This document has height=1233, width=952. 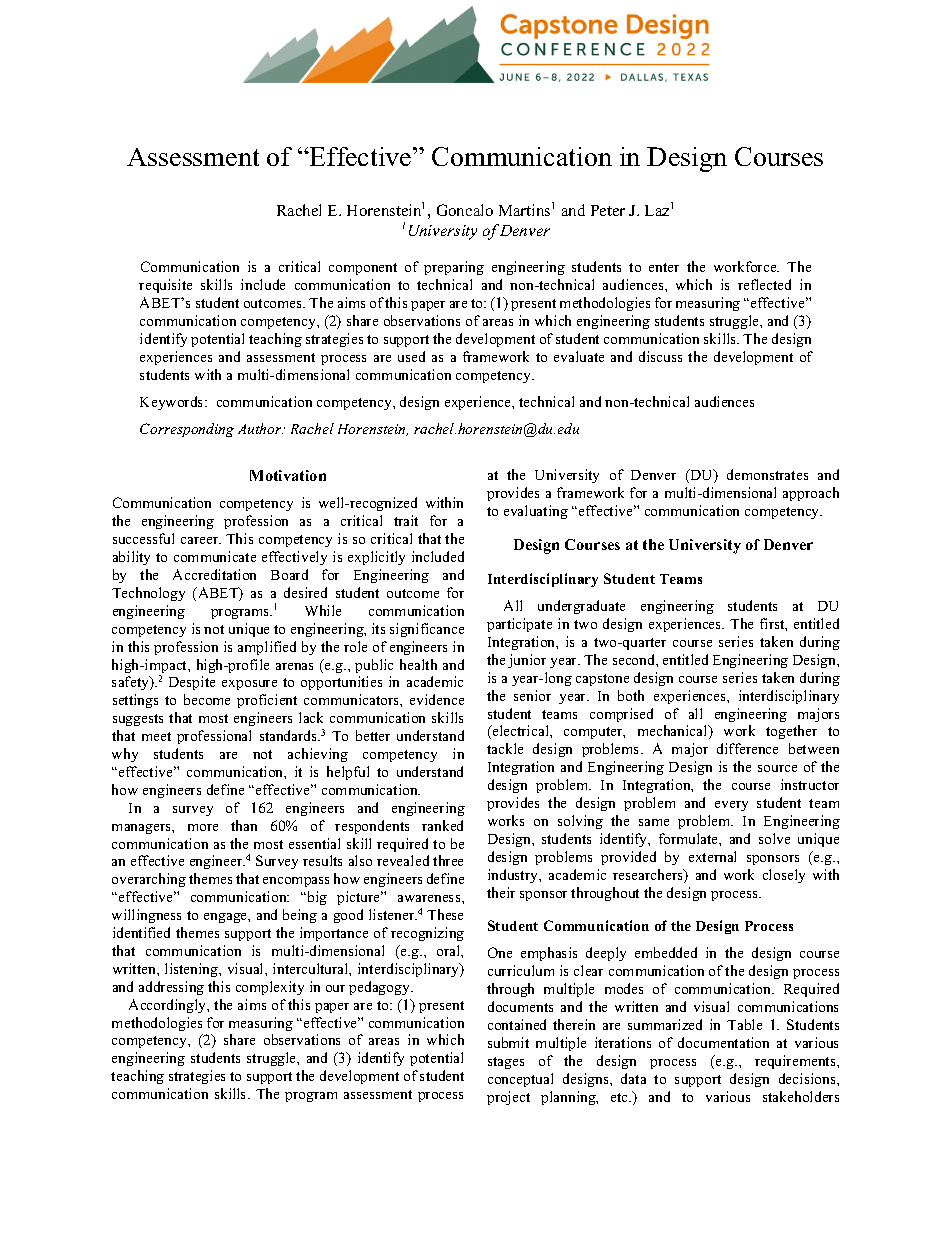 I want to click on more, so click(x=203, y=827).
